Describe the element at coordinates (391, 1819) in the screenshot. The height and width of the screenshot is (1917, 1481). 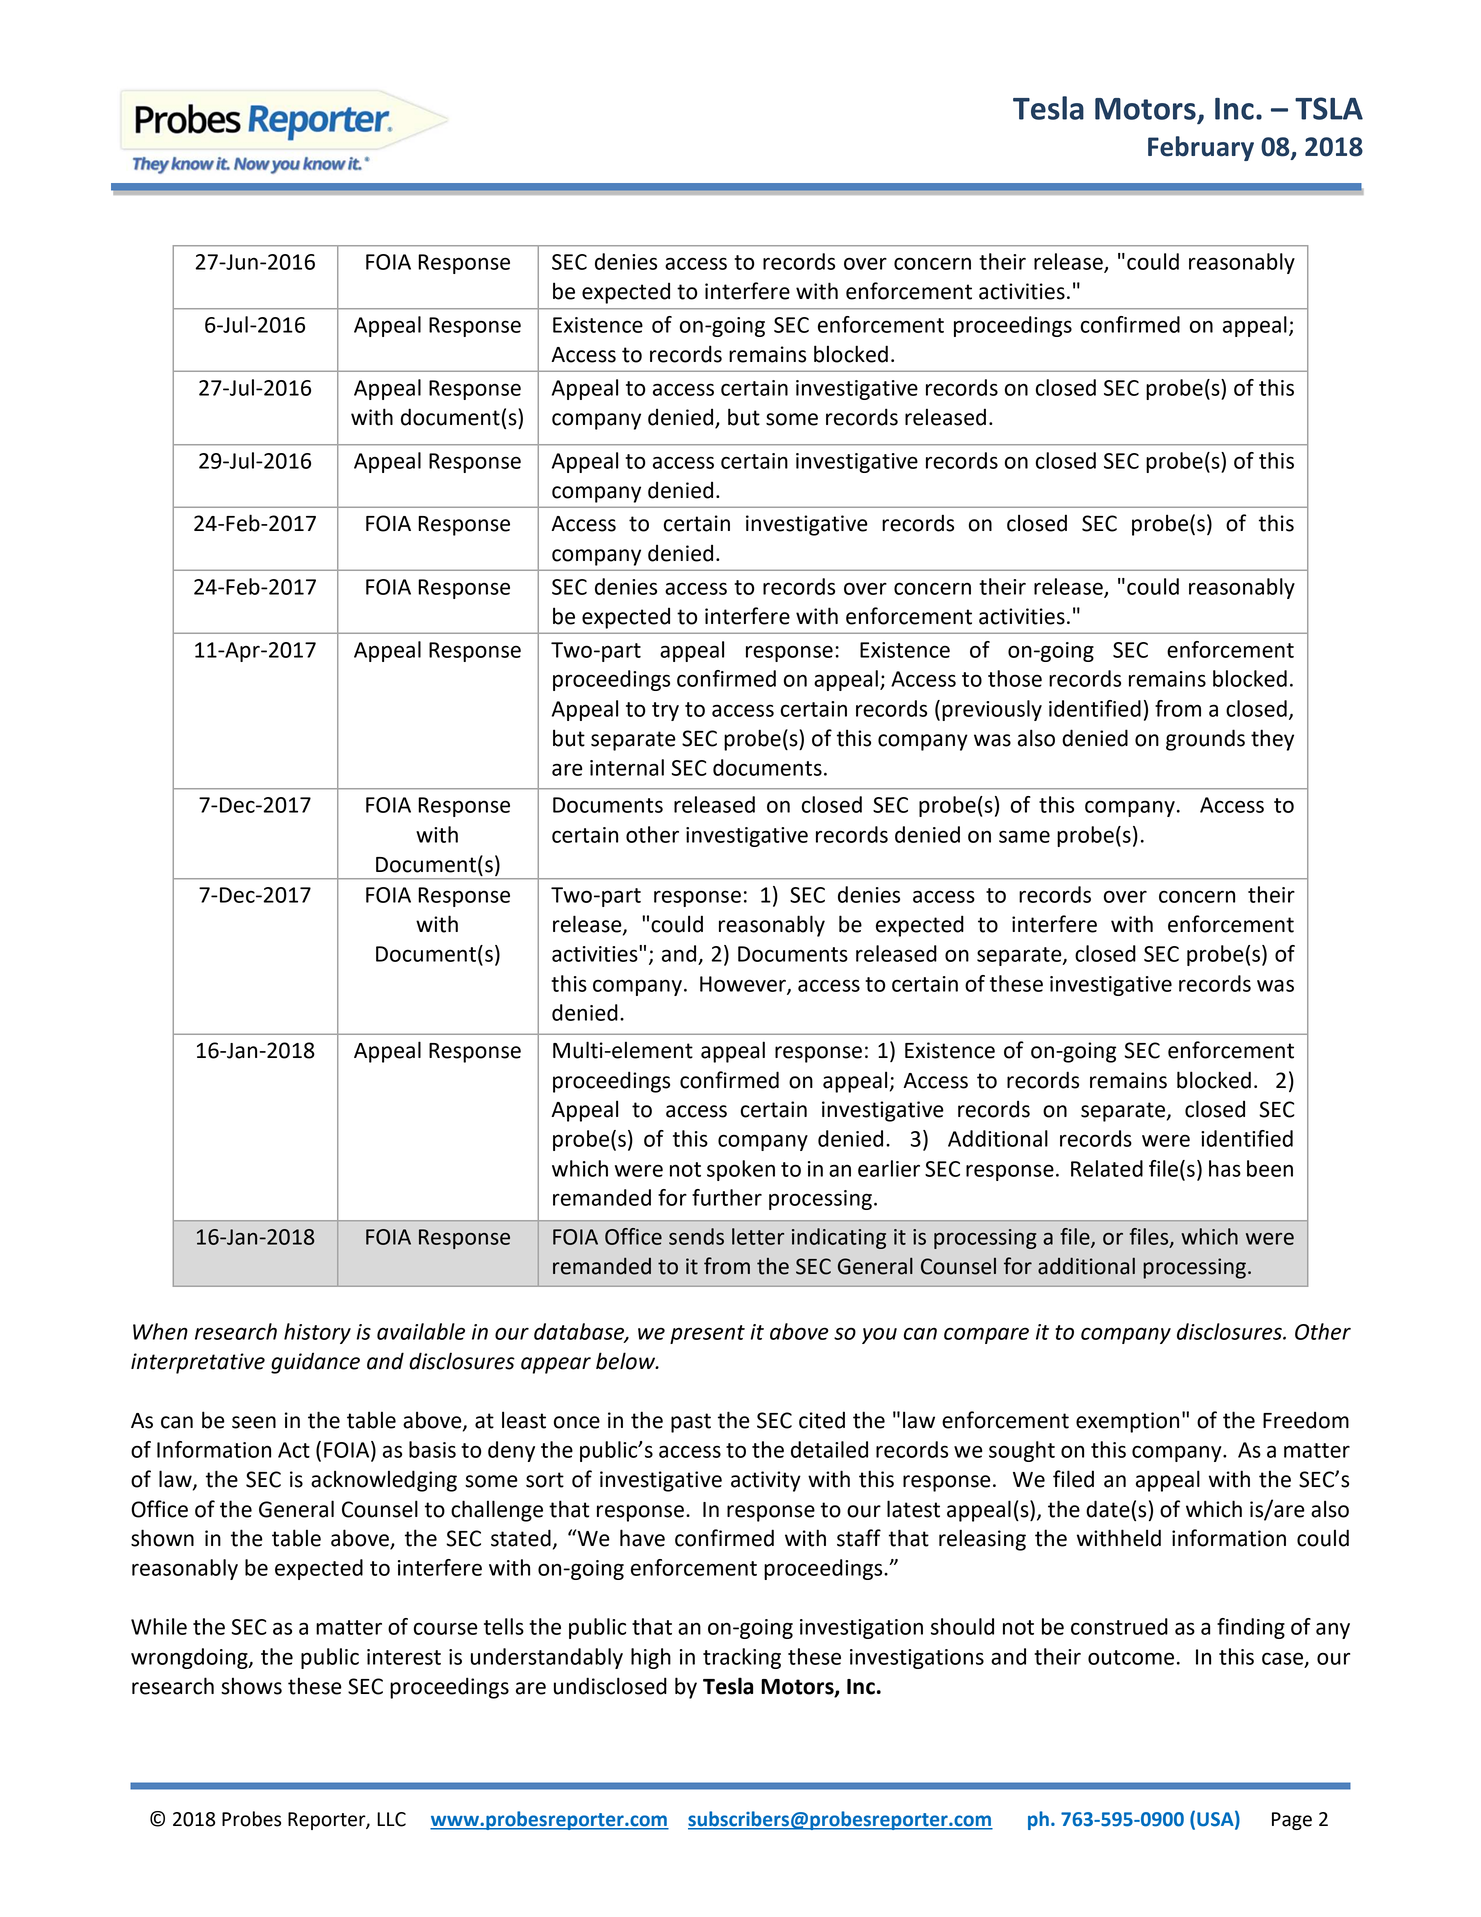
I see `LLC` at that location.
